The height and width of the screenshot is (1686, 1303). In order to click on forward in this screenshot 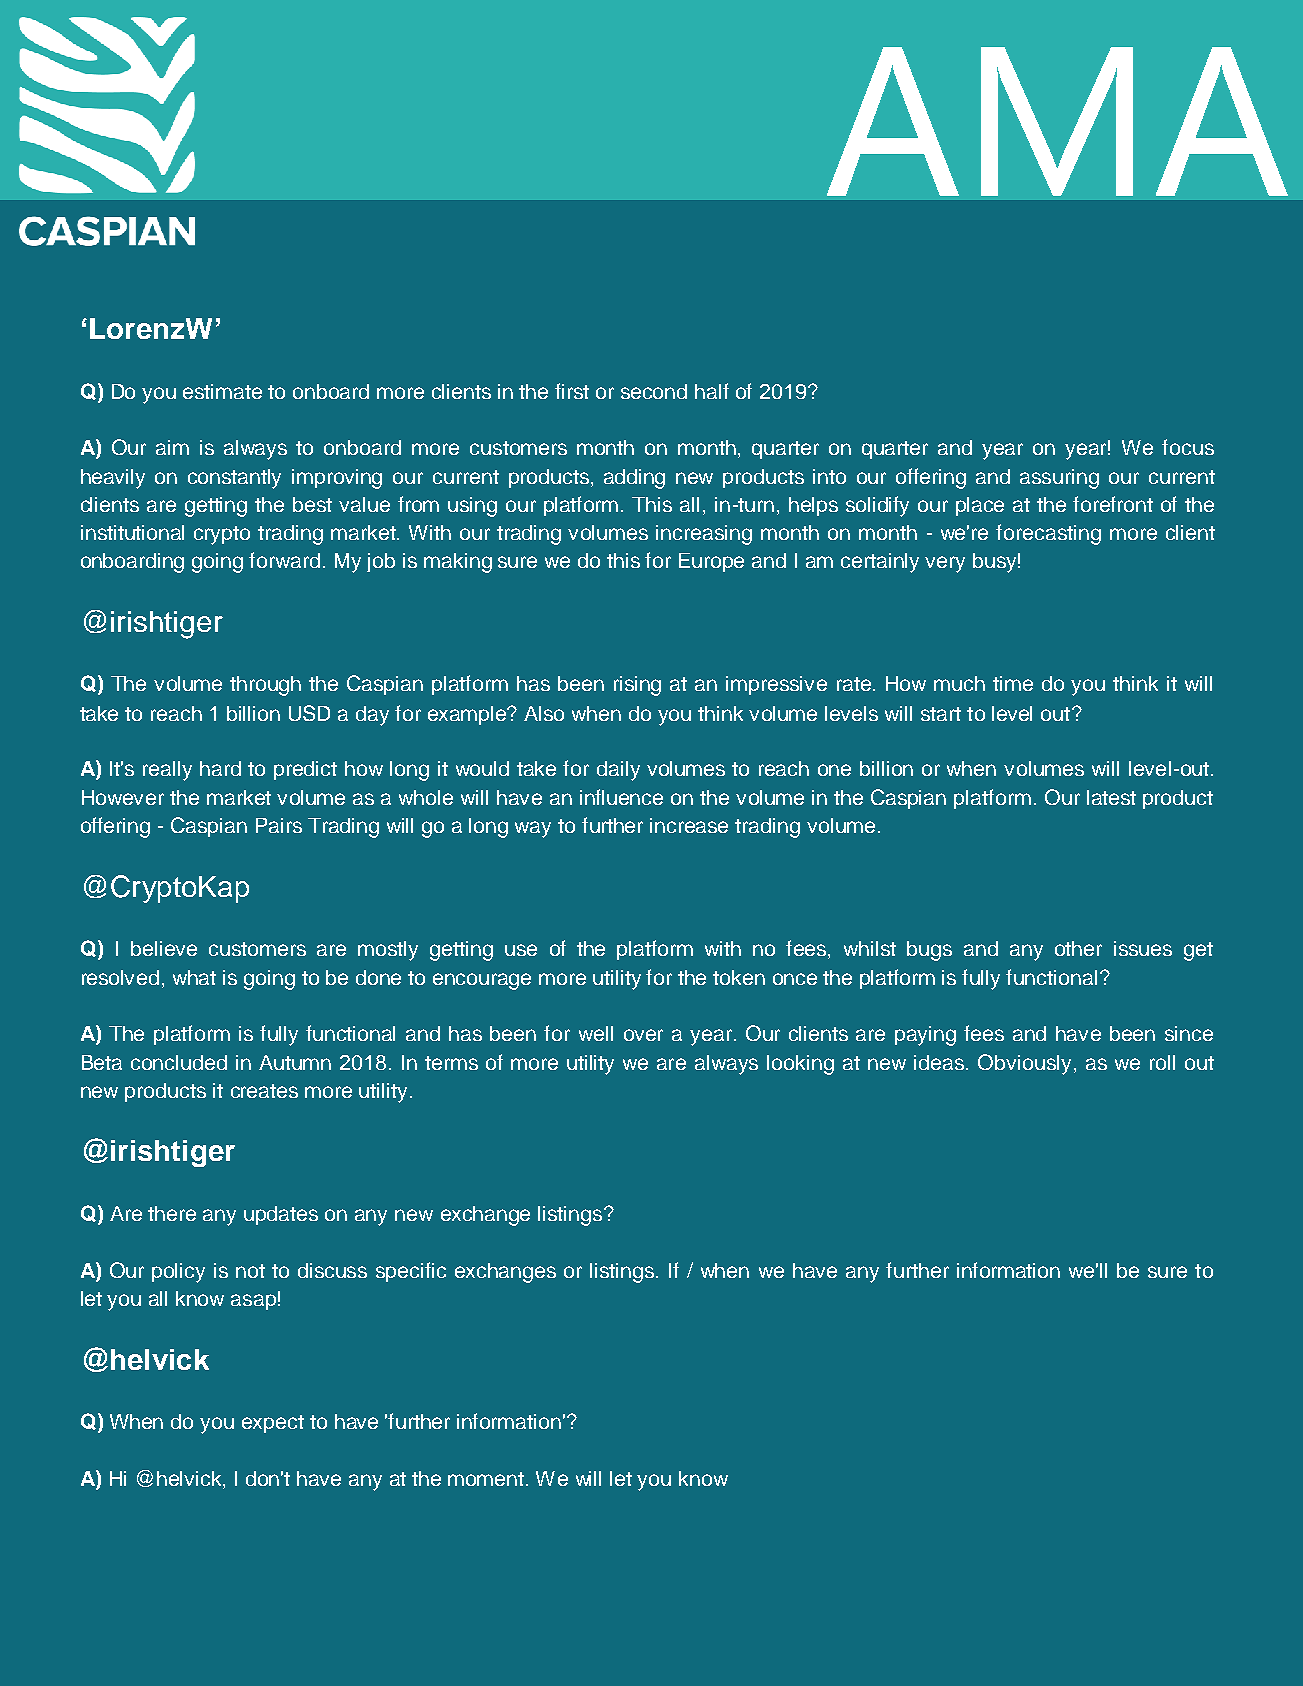, I will do `click(284, 560)`.
